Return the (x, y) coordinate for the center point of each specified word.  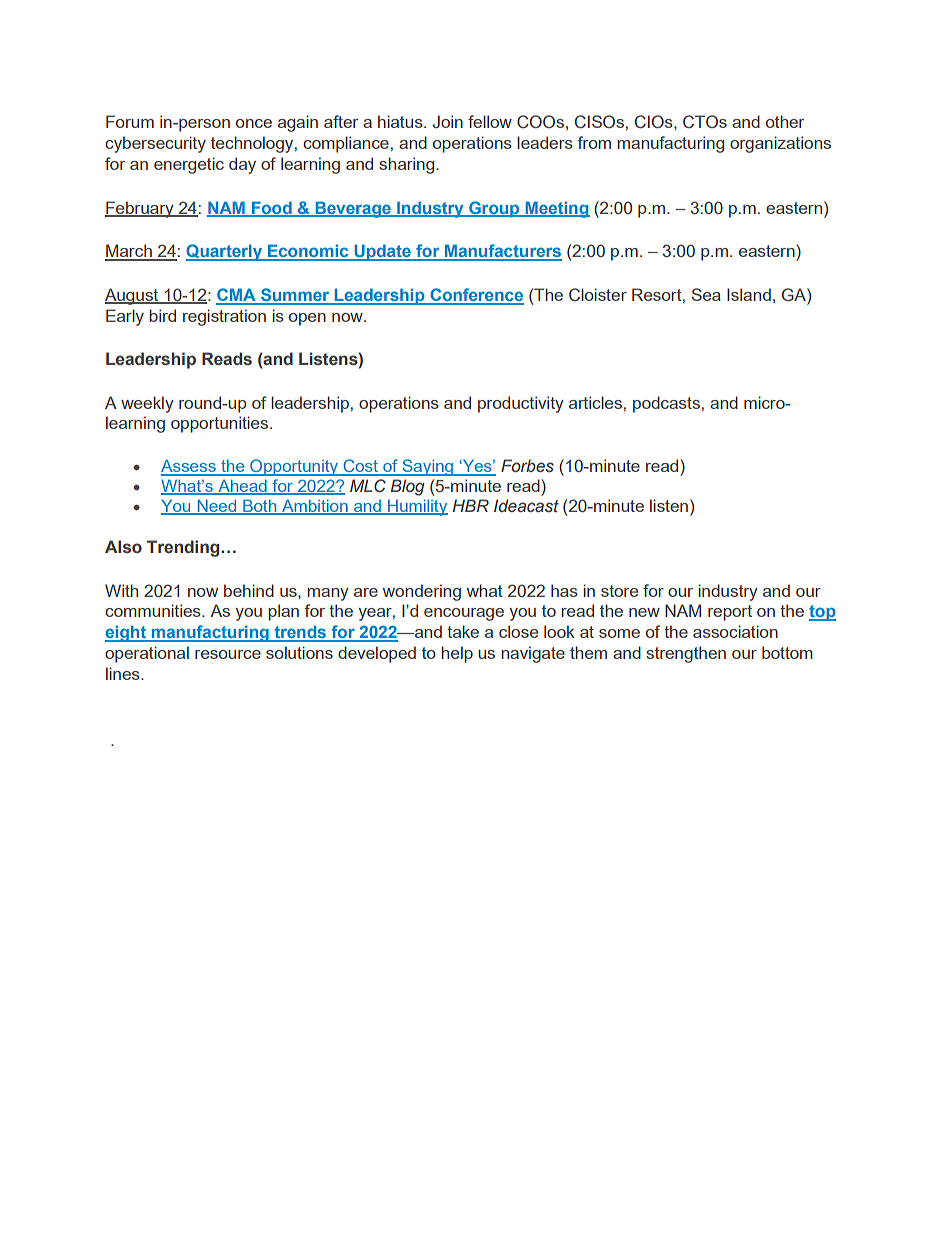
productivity (521, 404)
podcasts (666, 404)
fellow (490, 121)
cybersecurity (155, 144)
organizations (780, 144)
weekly (147, 404)
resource (228, 654)
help (457, 654)
